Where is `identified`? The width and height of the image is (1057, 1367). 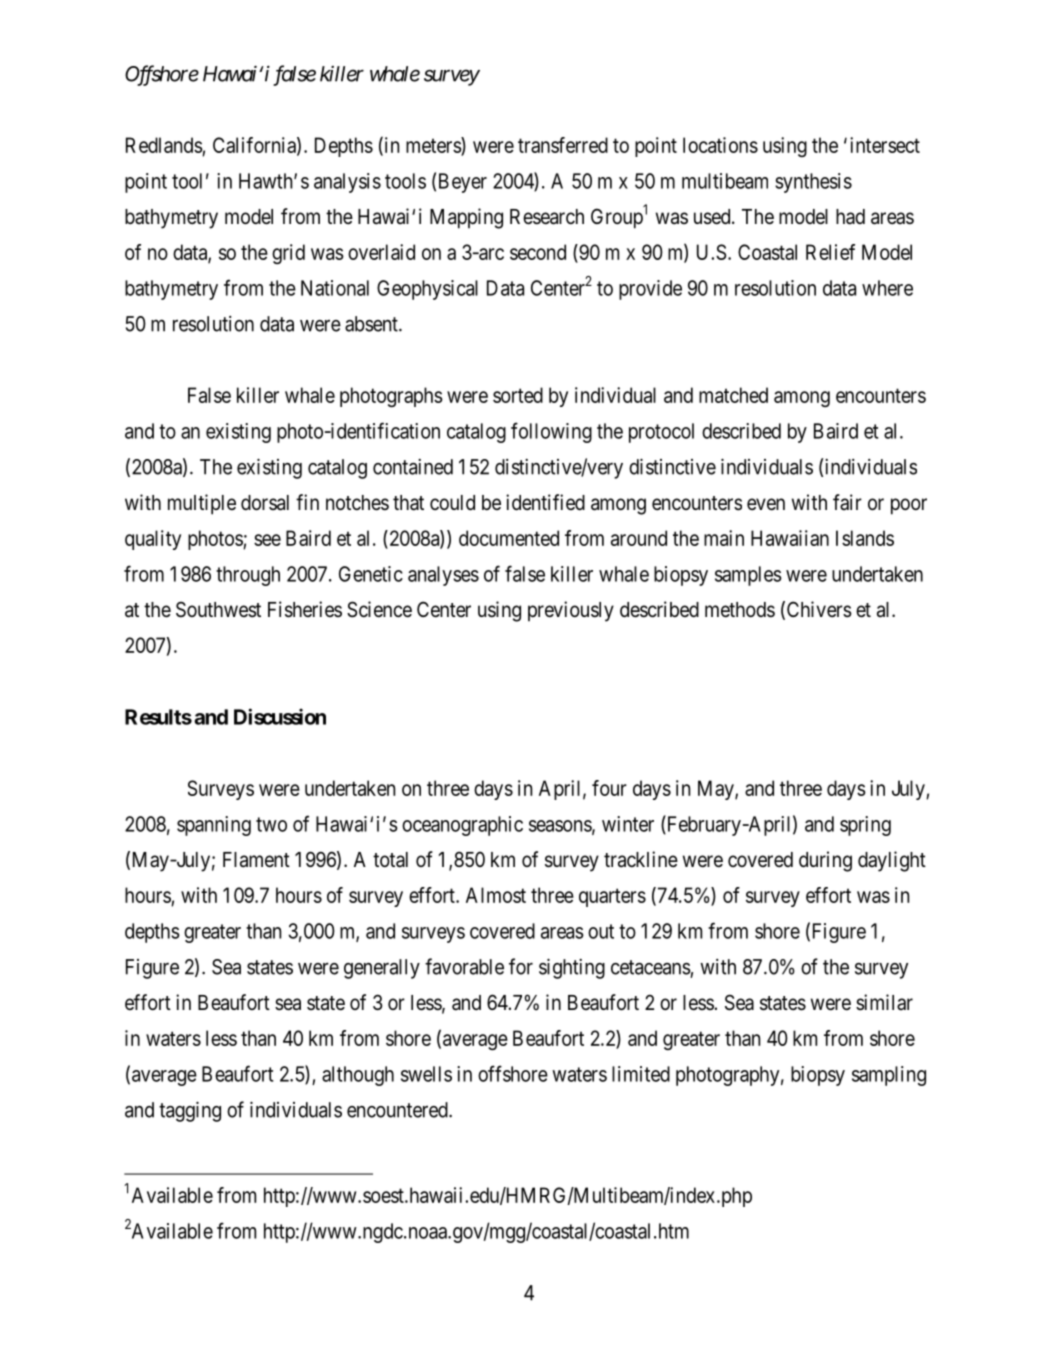 identified is located at coordinates (545, 502).
